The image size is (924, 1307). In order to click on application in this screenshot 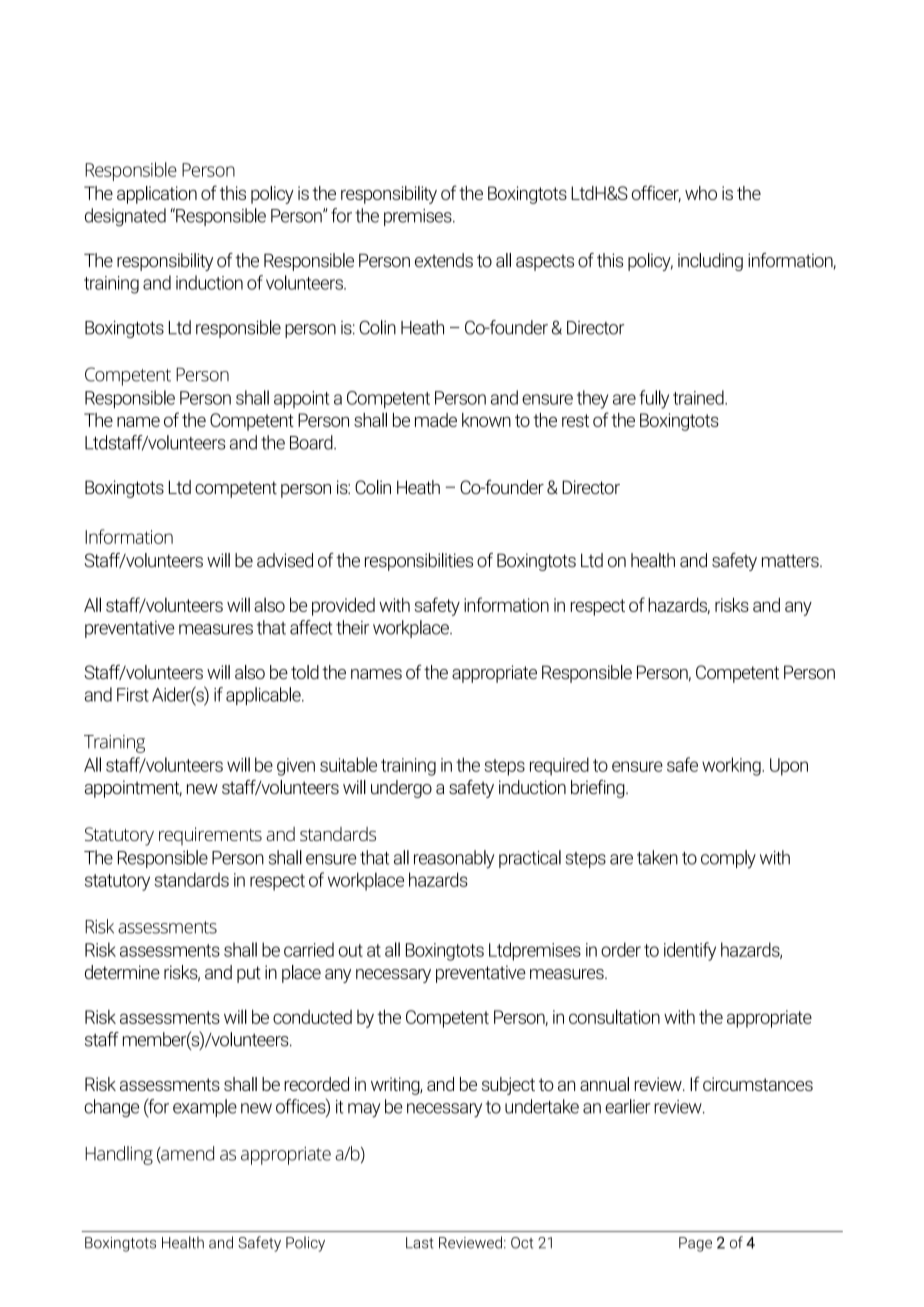, I will do `click(157, 195)`.
